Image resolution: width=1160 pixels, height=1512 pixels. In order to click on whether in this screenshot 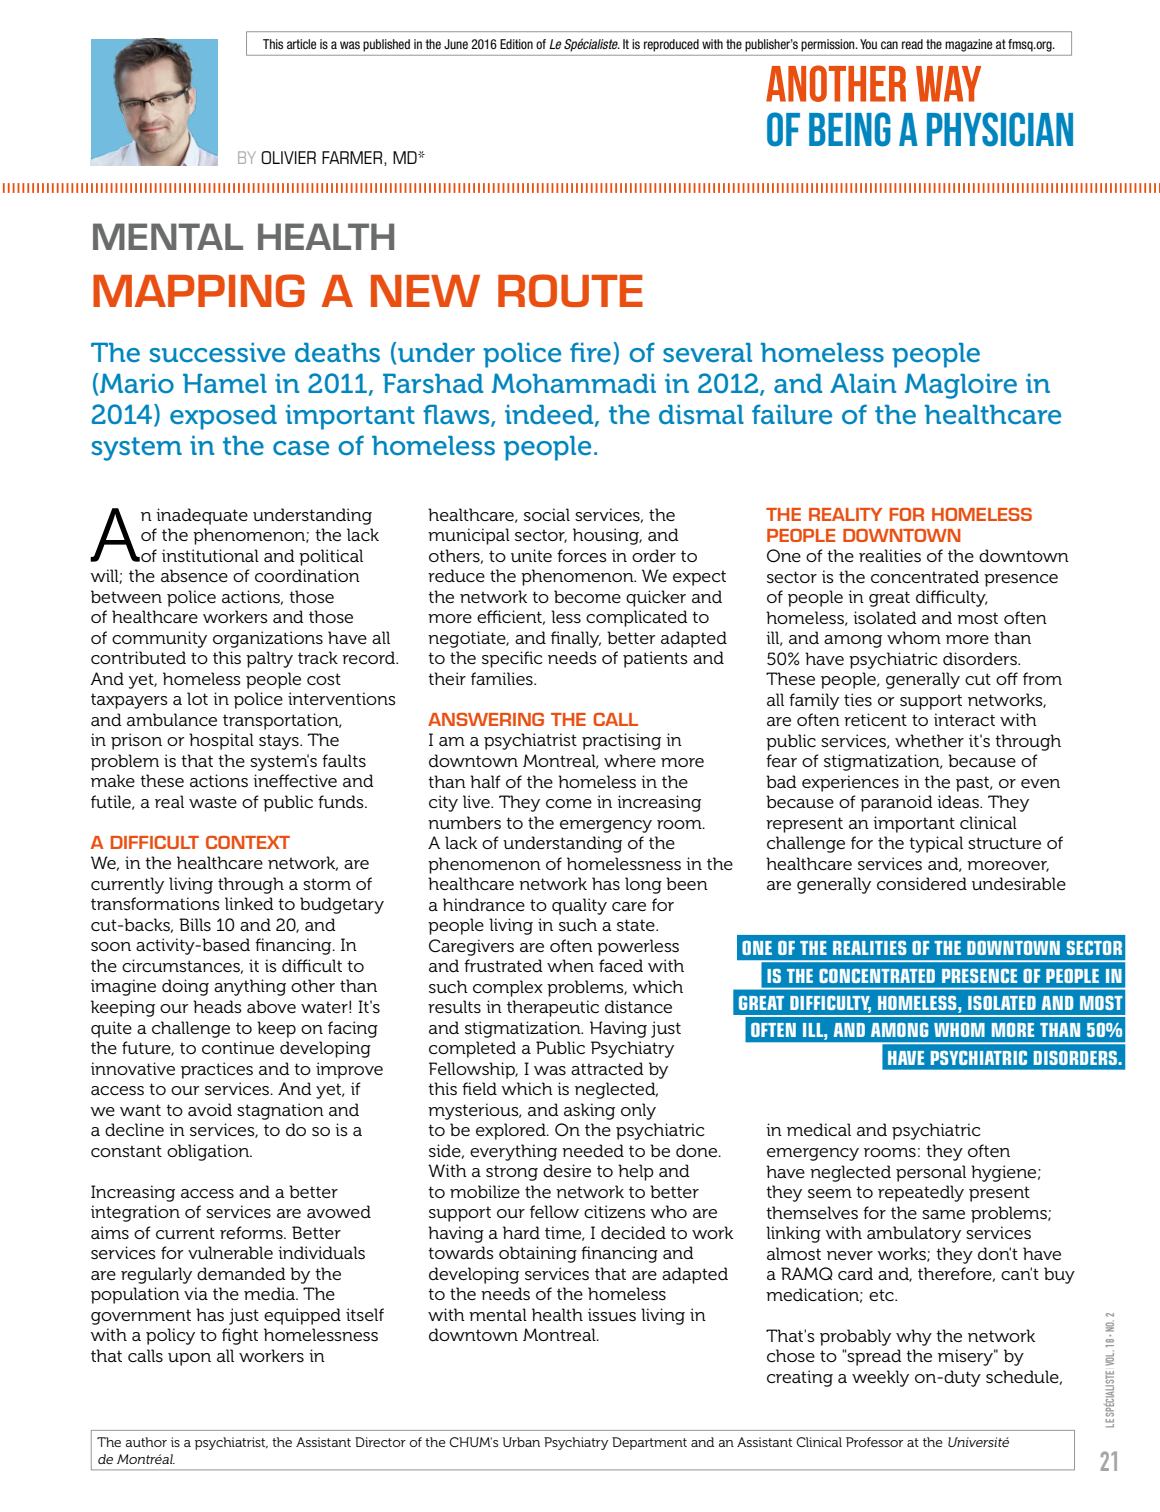, I will do `click(929, 740)`.
